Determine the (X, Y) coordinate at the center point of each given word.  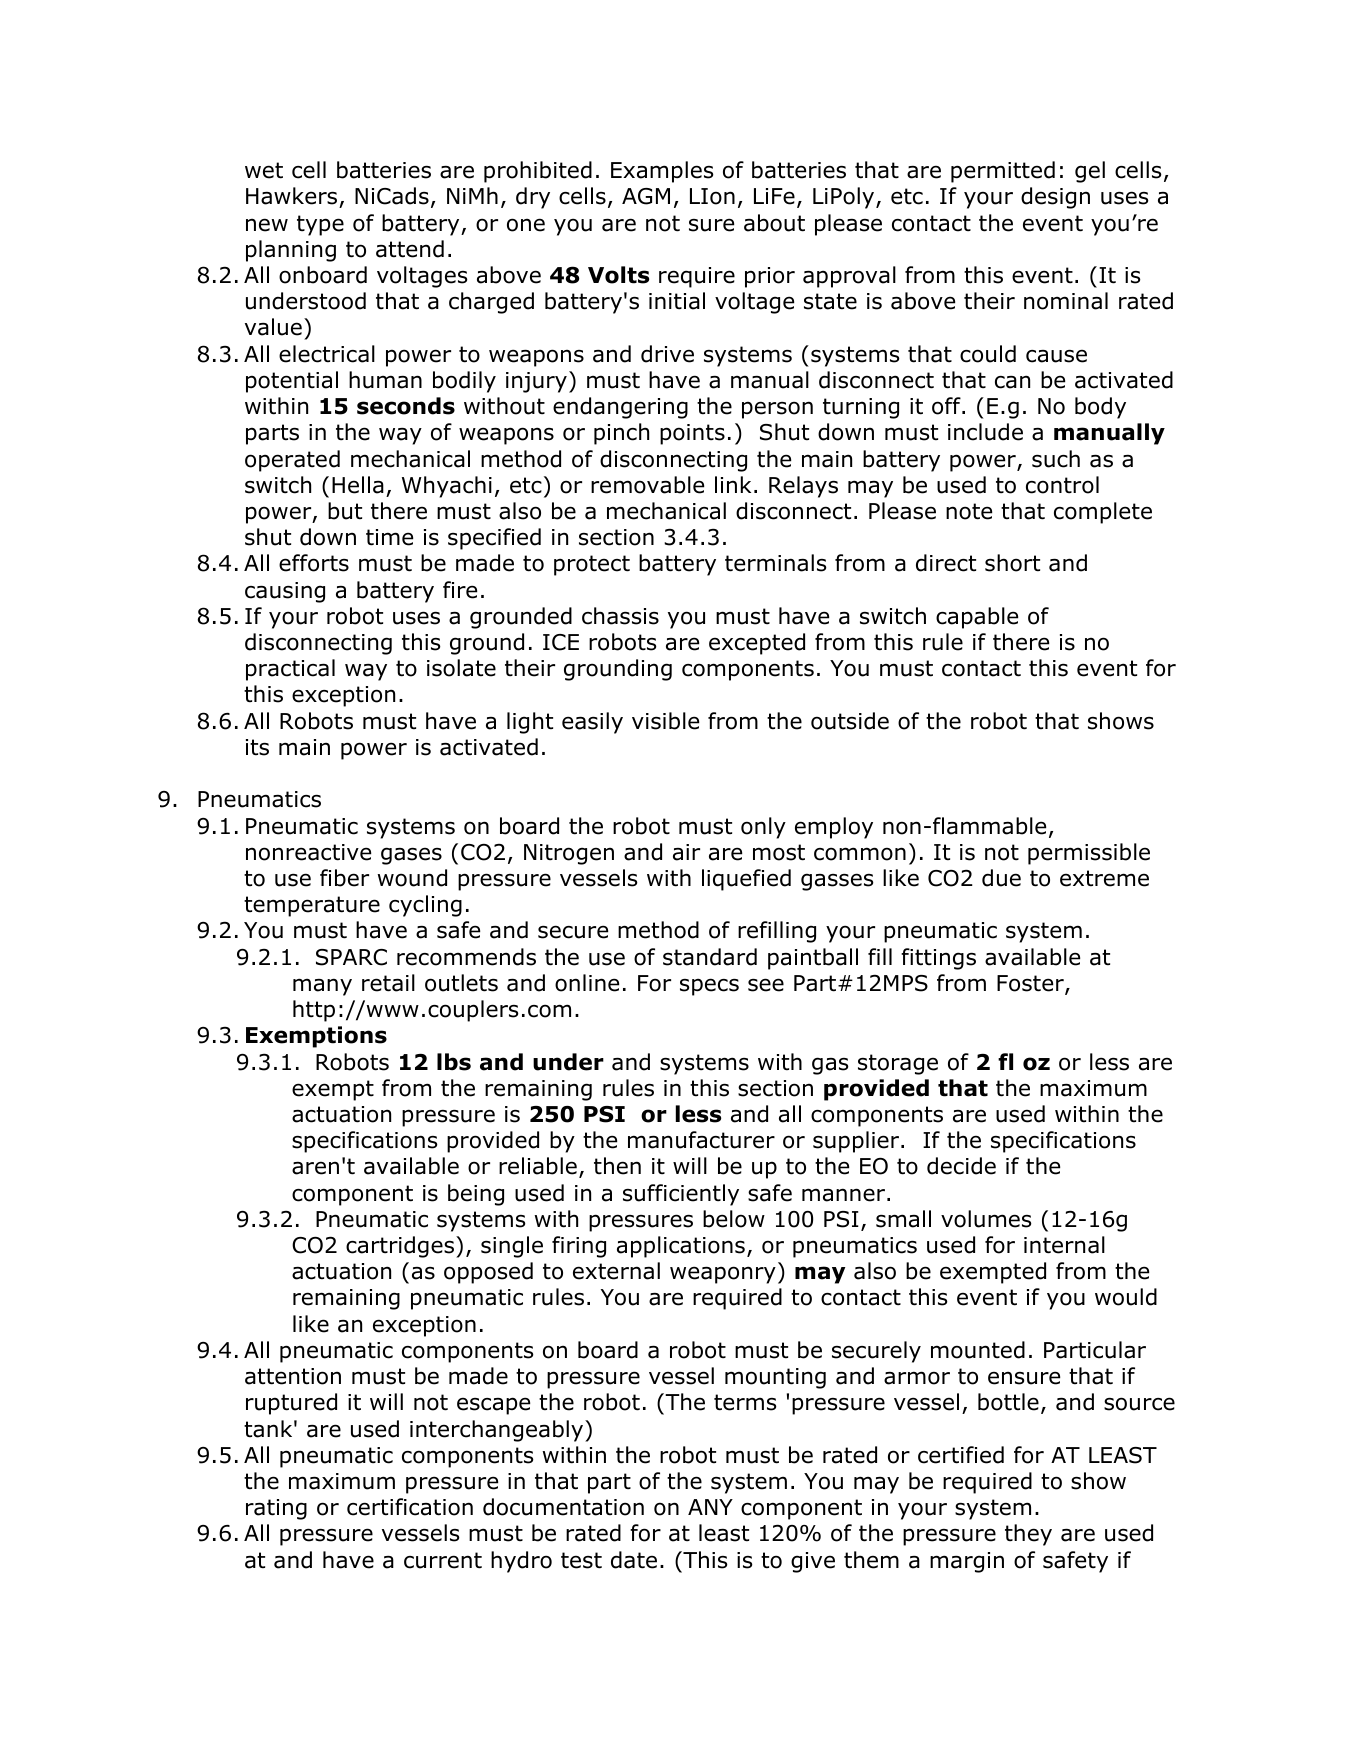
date (634, 1560)
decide (961, 1166)
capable (977, 618)
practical (290, 670)
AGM (646, 196)
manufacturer (701, 1140)
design (1055, 198)
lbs (454, 1062)
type (320, 225)
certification (410, 1507)
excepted (757, 644)
